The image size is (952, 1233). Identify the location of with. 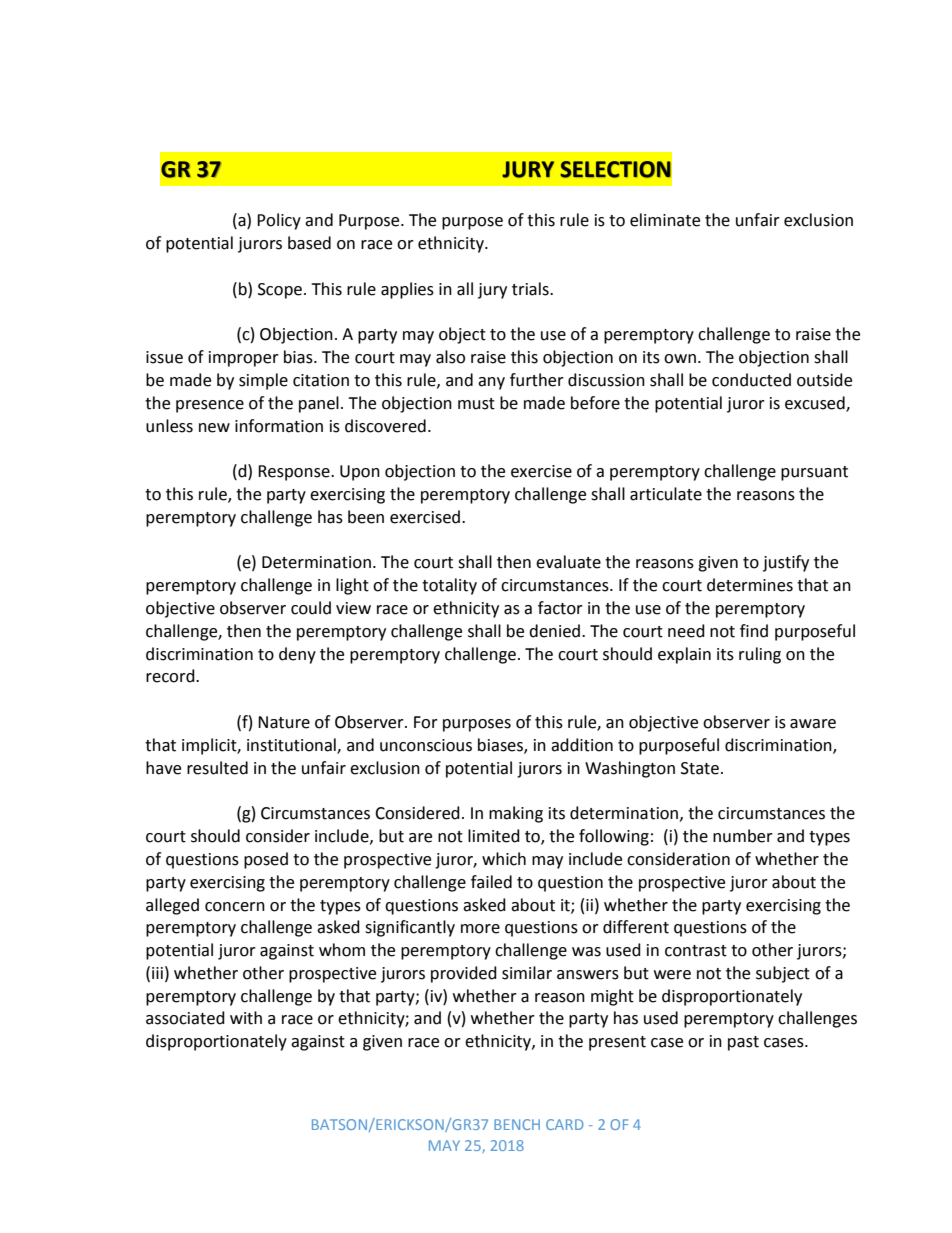
(246, 1018).
